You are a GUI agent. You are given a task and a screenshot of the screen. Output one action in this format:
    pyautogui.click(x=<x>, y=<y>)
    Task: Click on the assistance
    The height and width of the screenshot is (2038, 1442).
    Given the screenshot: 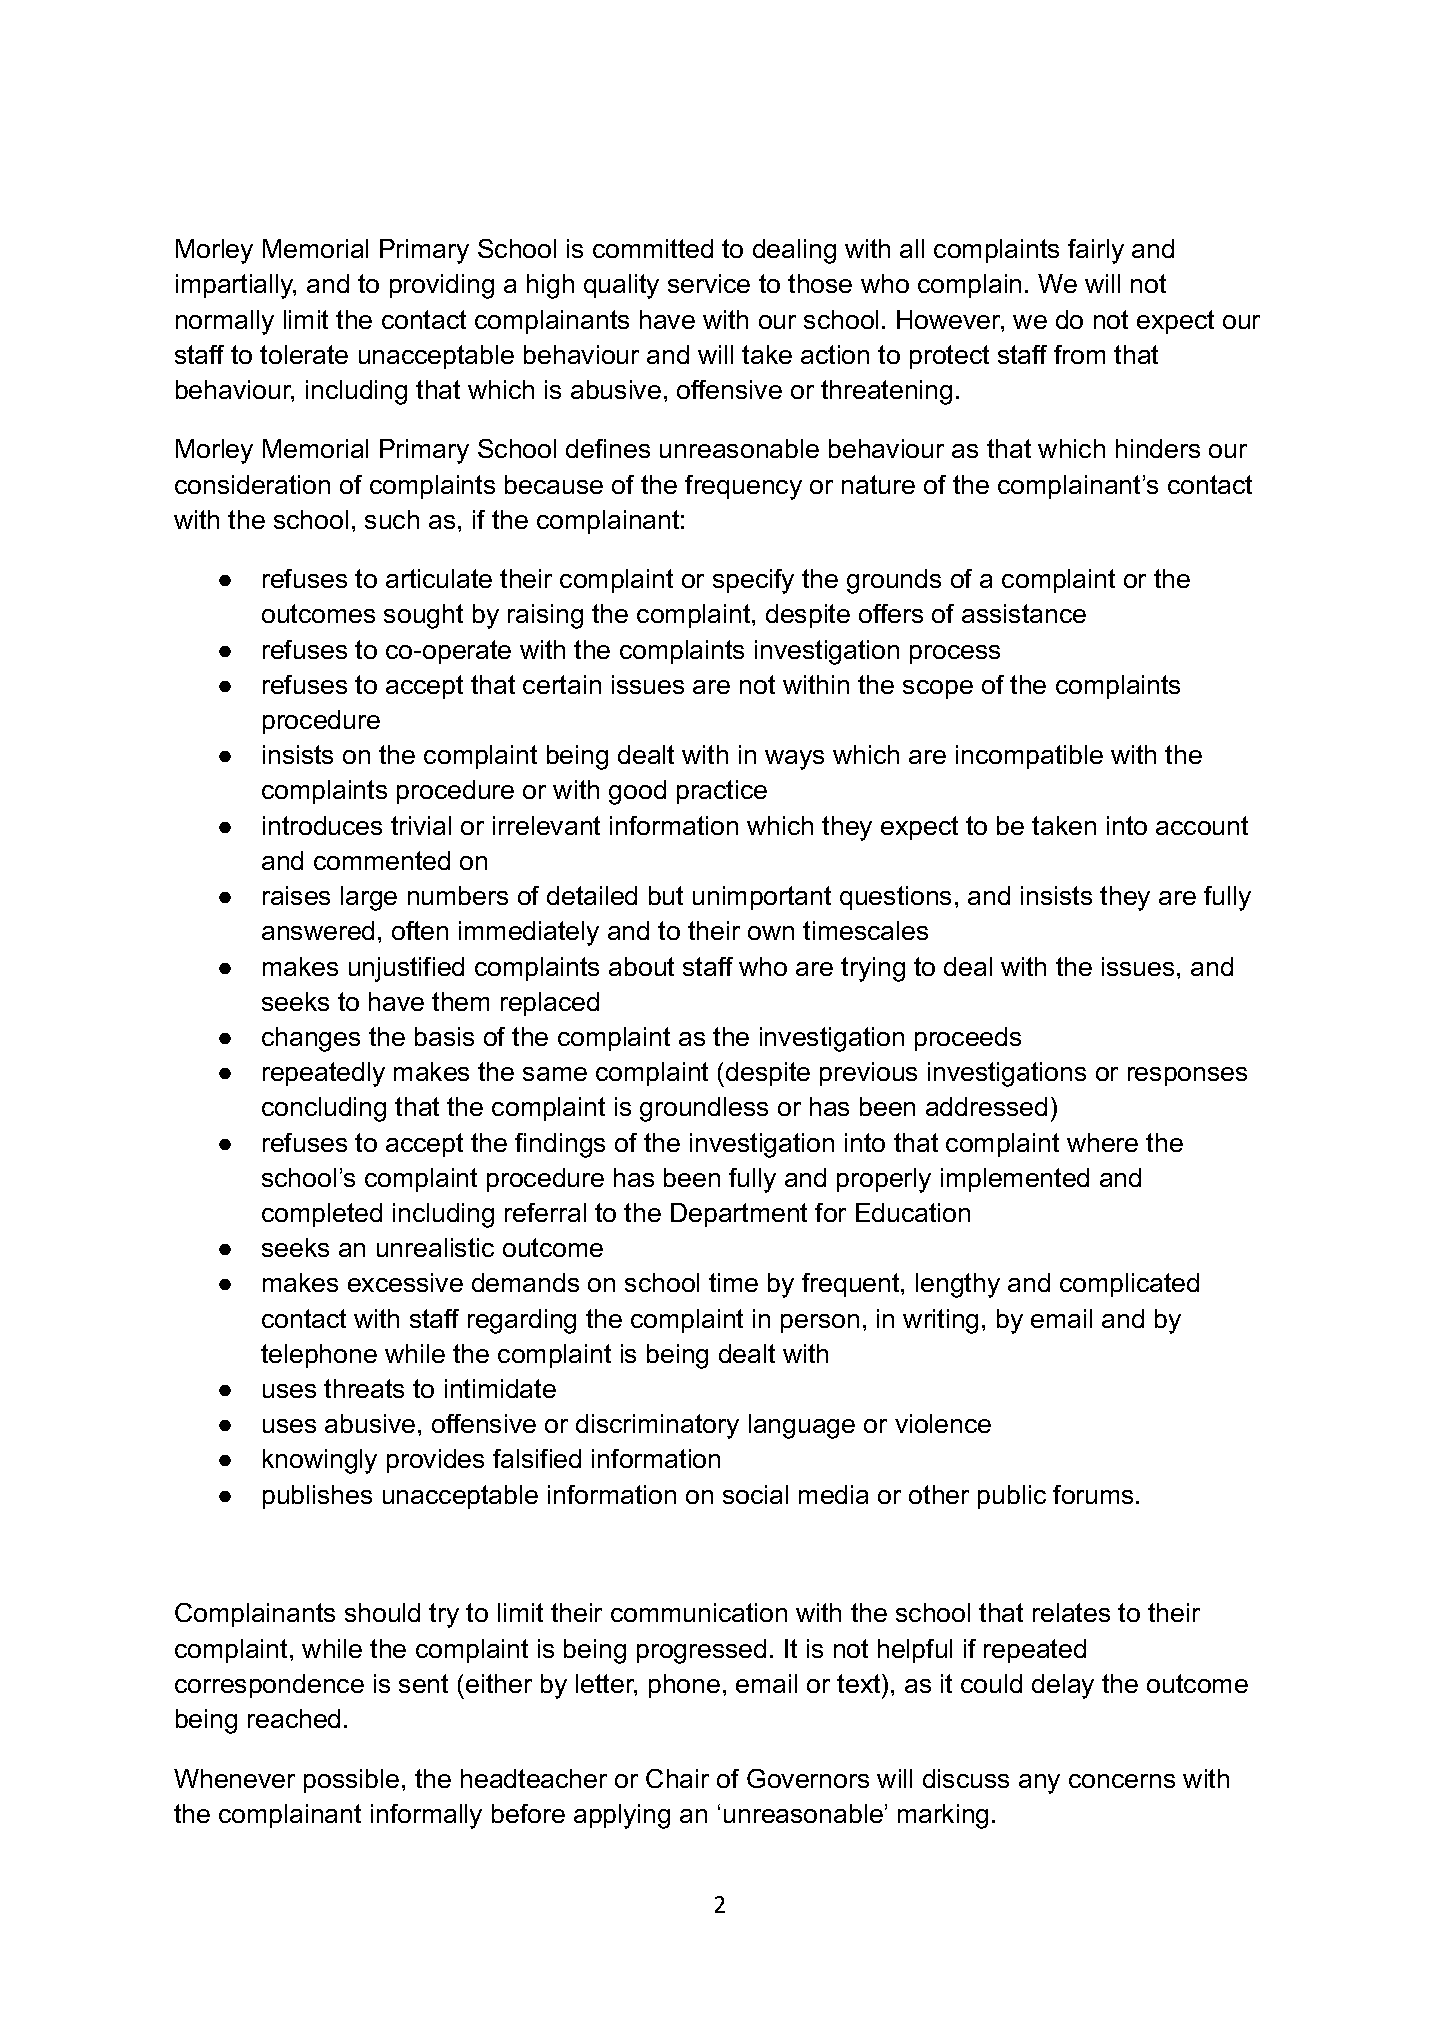 What is the action you would take?
    pyautogui.click(x=1024, y=613)
